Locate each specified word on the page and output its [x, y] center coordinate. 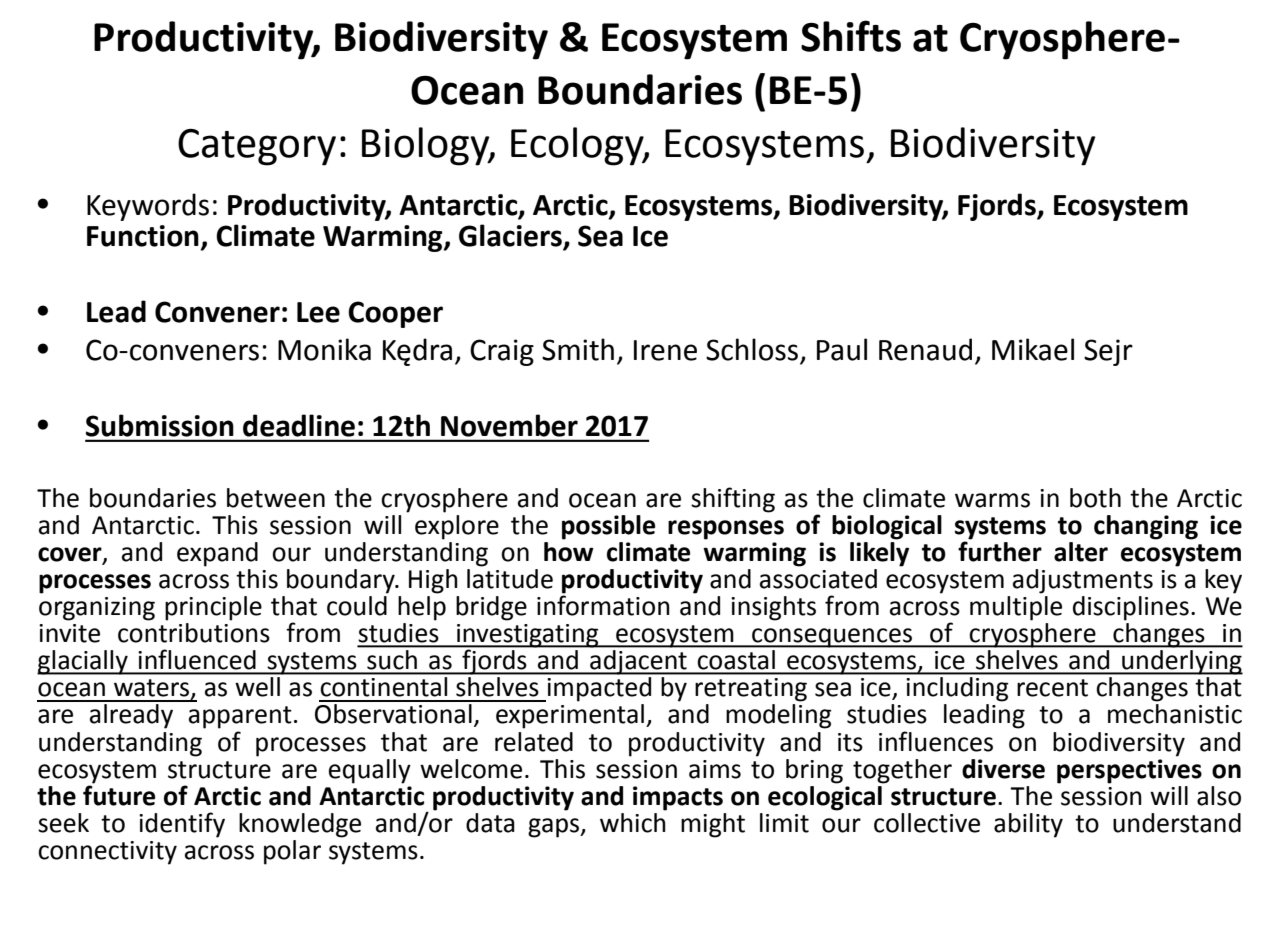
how [569, 550]
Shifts [851, 36]
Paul [842, 349]
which [633, 821]
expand [217, 554]
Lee [318, 312]
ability [1028, 825]
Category [257, 147]
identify [182, 825]
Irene [665, 350]
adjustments [1083, 581]
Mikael [1033, 349]
